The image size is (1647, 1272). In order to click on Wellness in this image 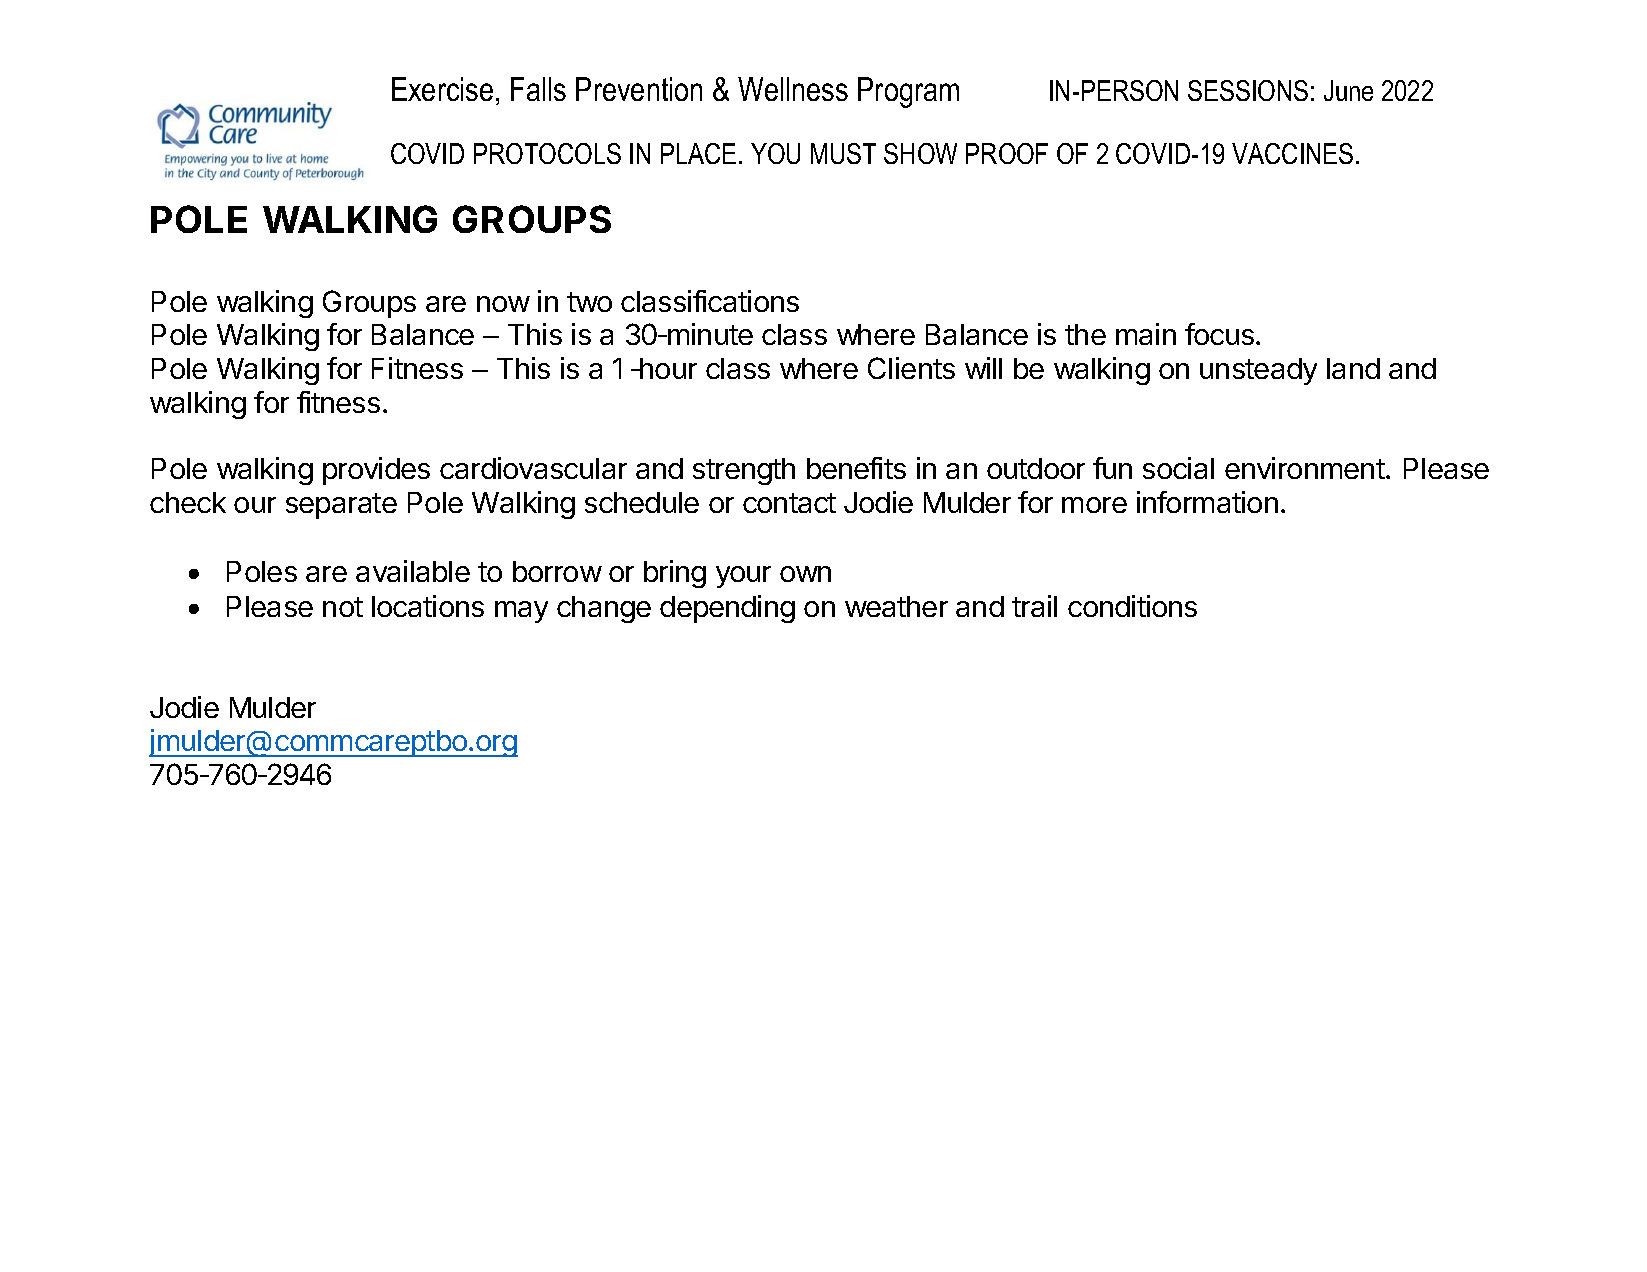, I will do `click(793, 89)`.
